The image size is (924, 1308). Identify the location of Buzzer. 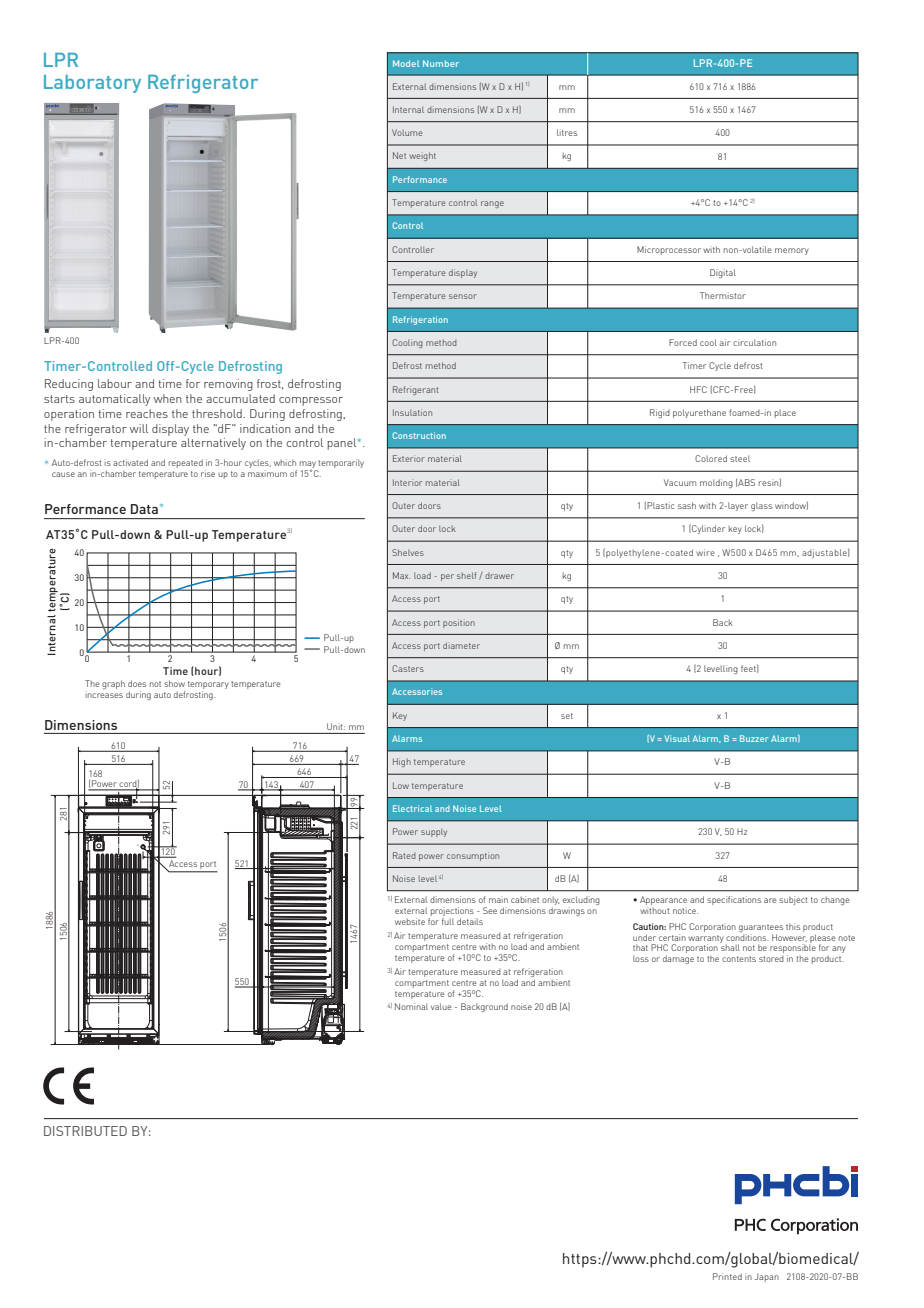
(754, 738).
